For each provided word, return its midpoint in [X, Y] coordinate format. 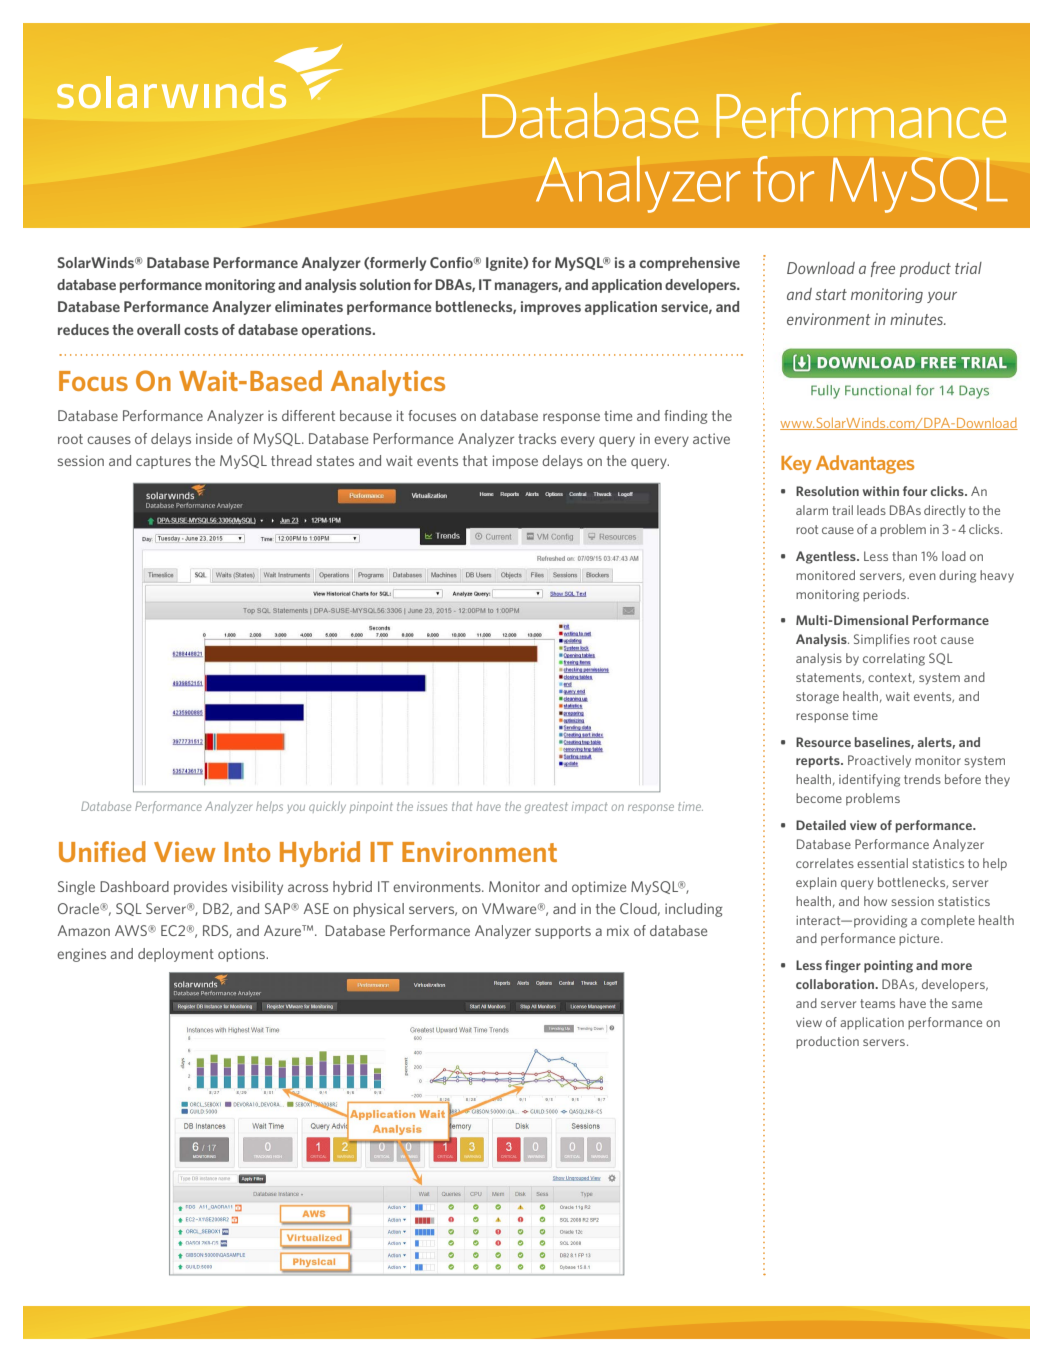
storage [817, 698]
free [883, 269]
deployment [176, 955]
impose [515, 462]
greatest [546, 807]
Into [247, 852]
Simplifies [882, 640]
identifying [869, 780]
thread [291, 460]
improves [551, 308]
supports [563, 932]
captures [163, 462]
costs [201, 330]
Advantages [865, 464]
